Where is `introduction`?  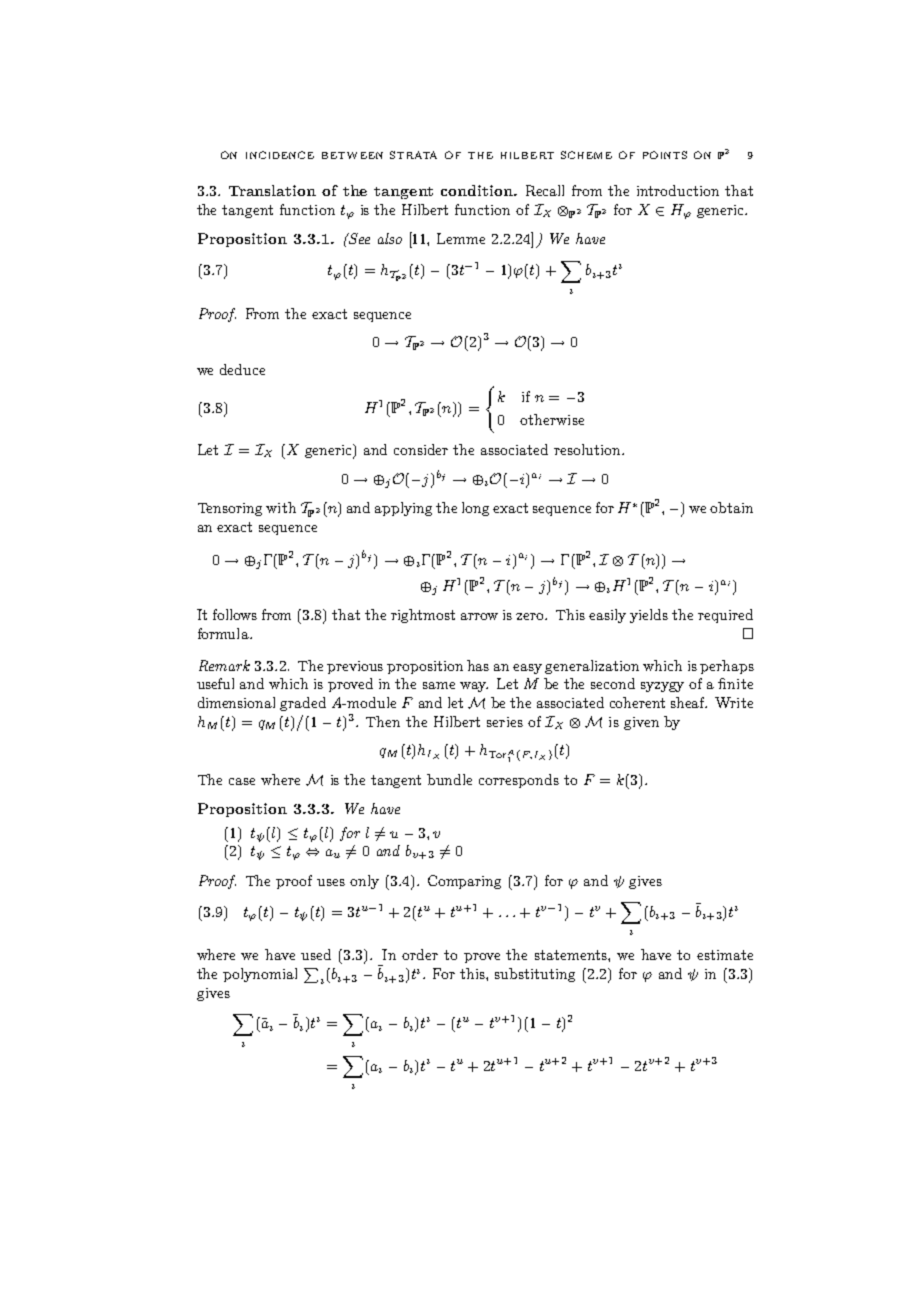
introduction is located at coordinates (678, 190).
